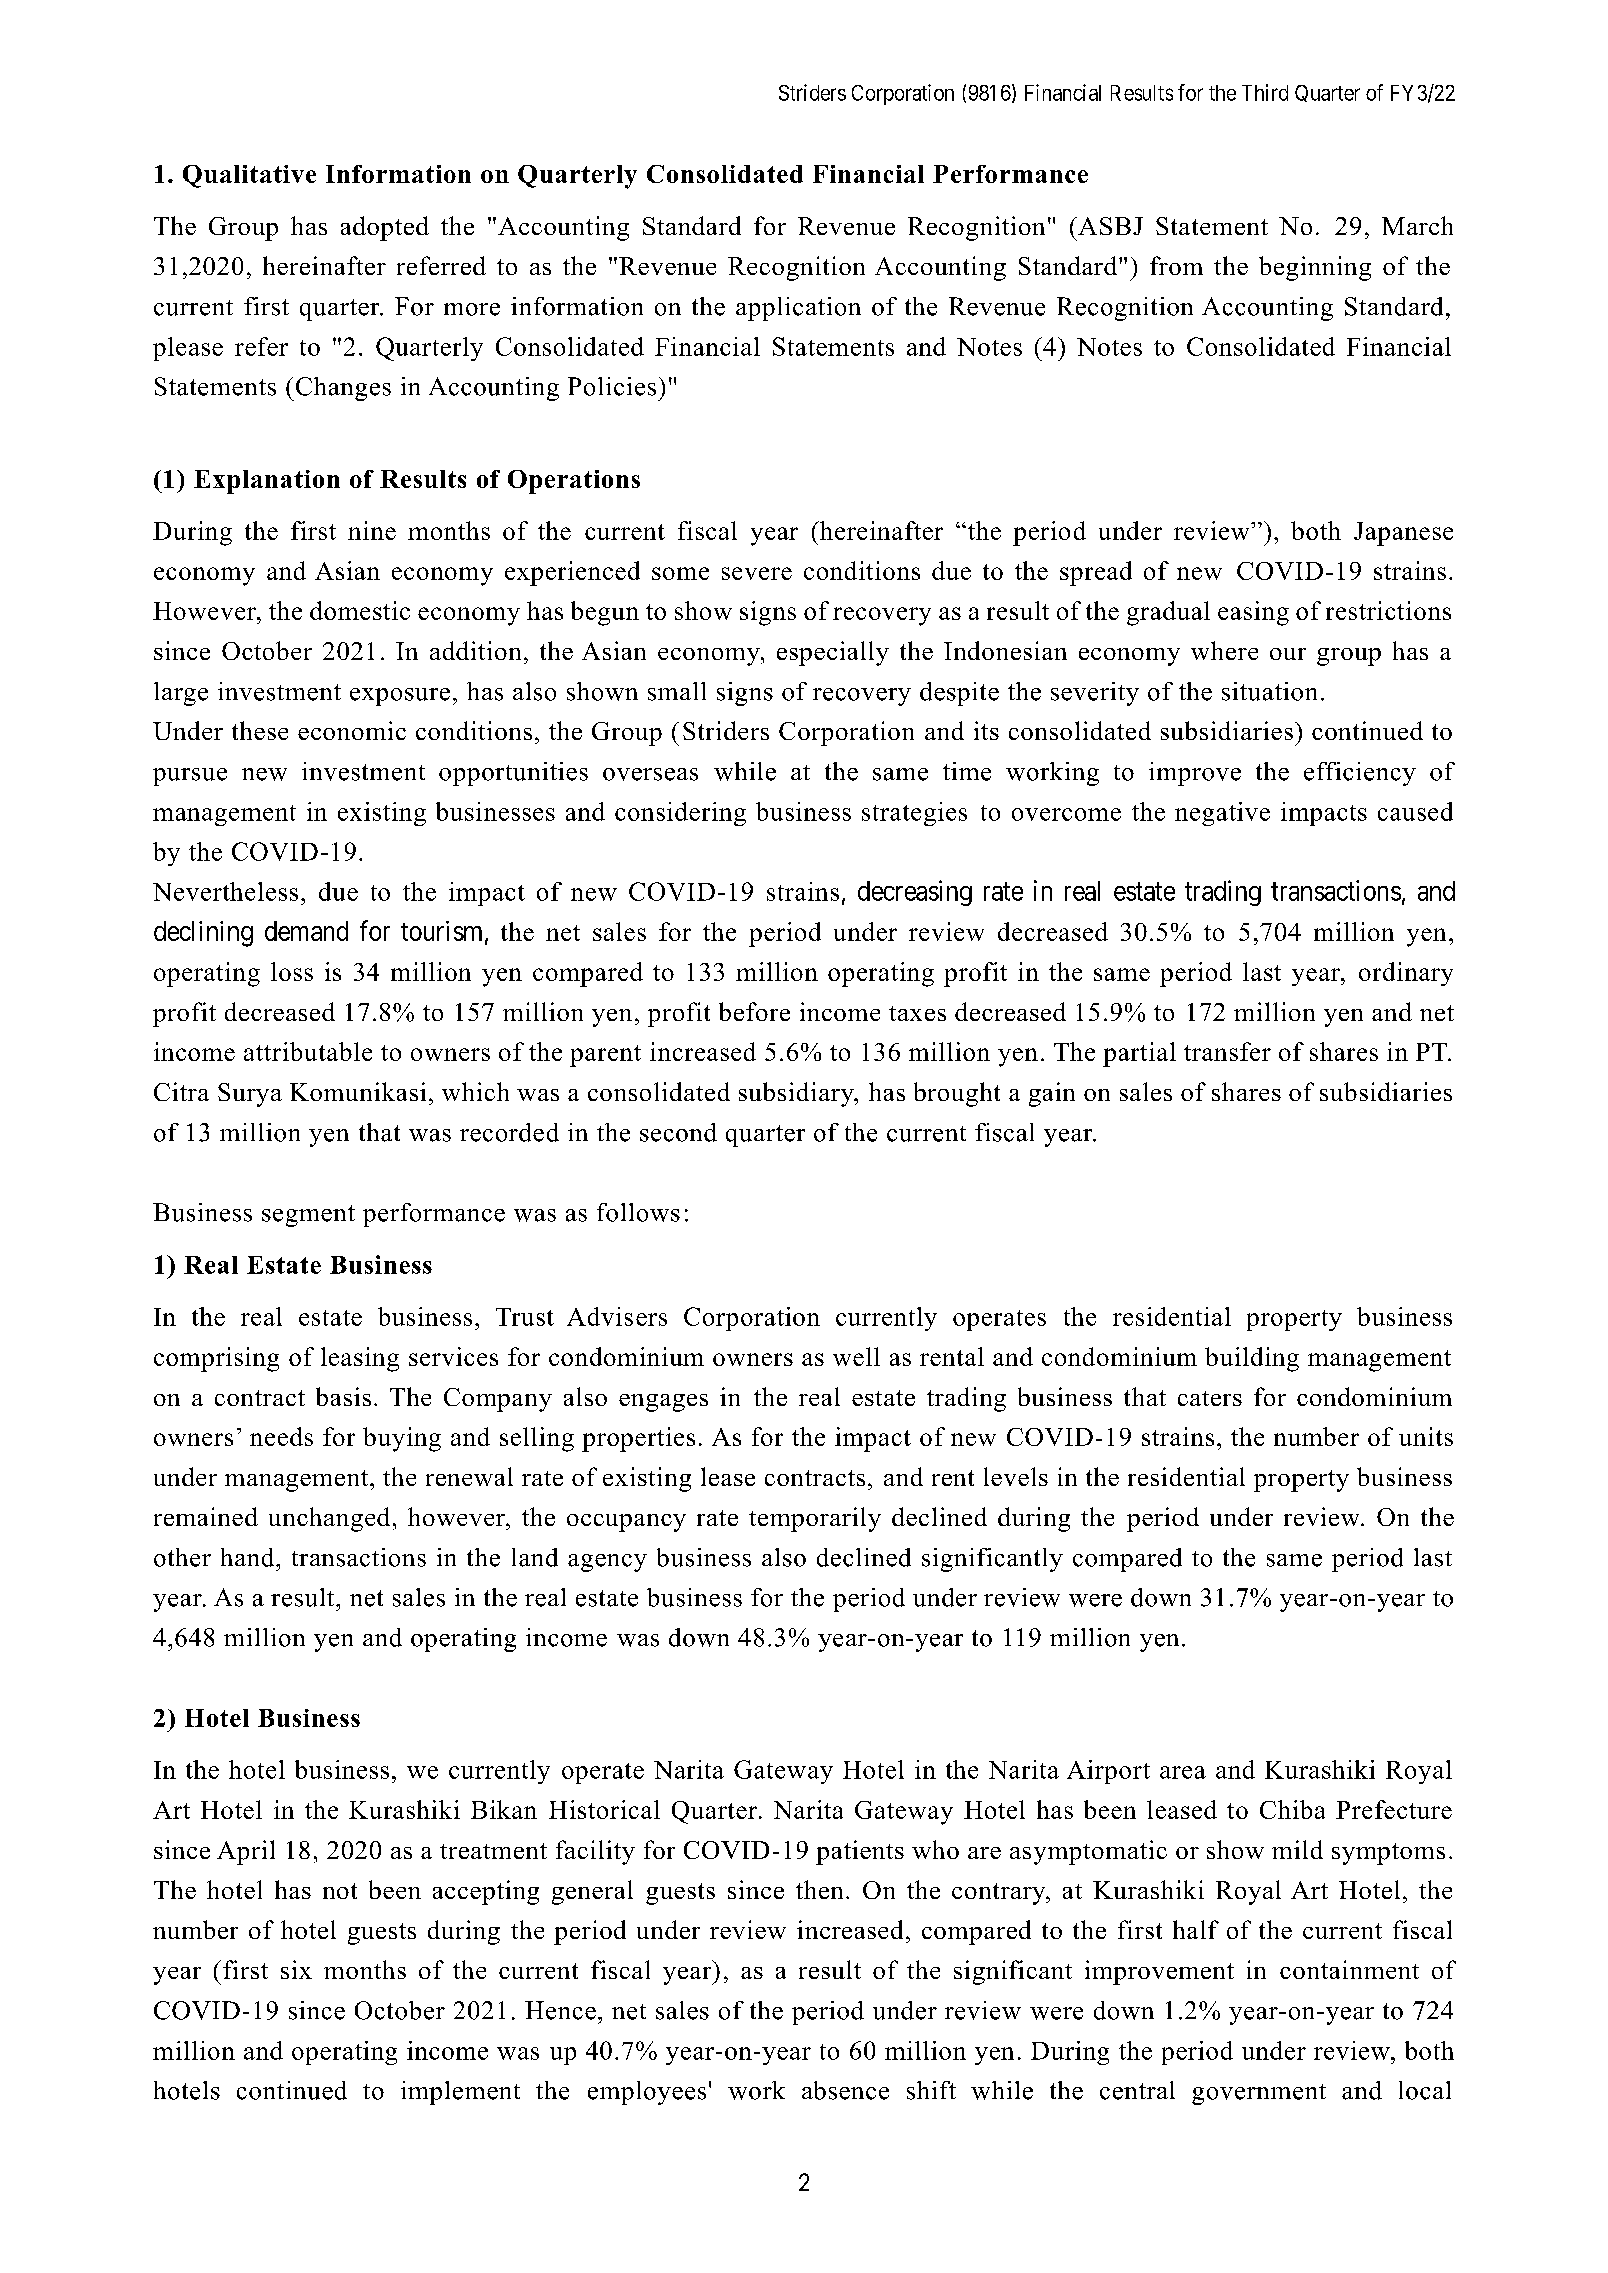 The width and height of the page is (1608, 2273). Describe the element at coordinates (308, 1216) in the page. I see `segment` at that location.
